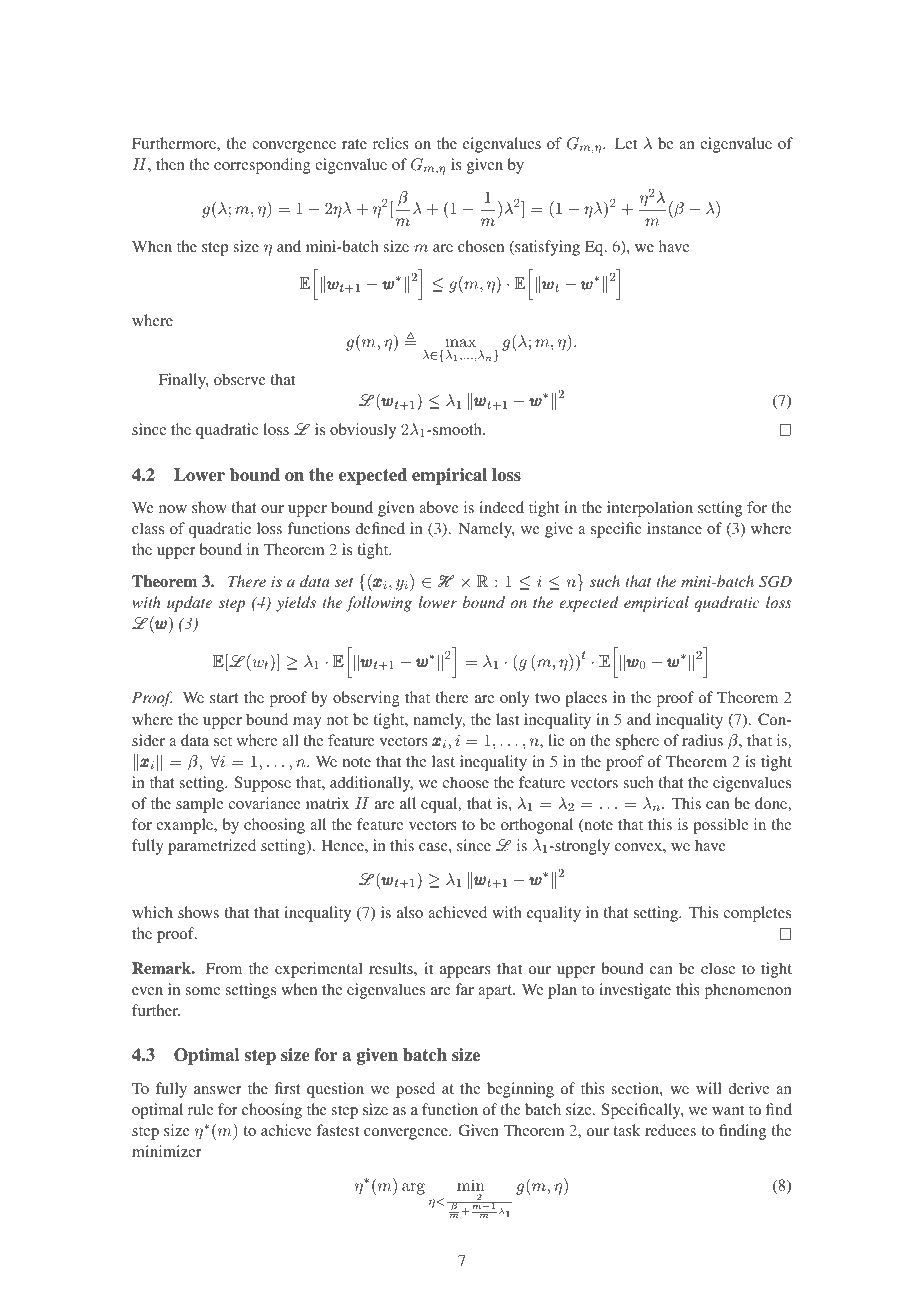  I want to click on choose, so click(465, 782).
